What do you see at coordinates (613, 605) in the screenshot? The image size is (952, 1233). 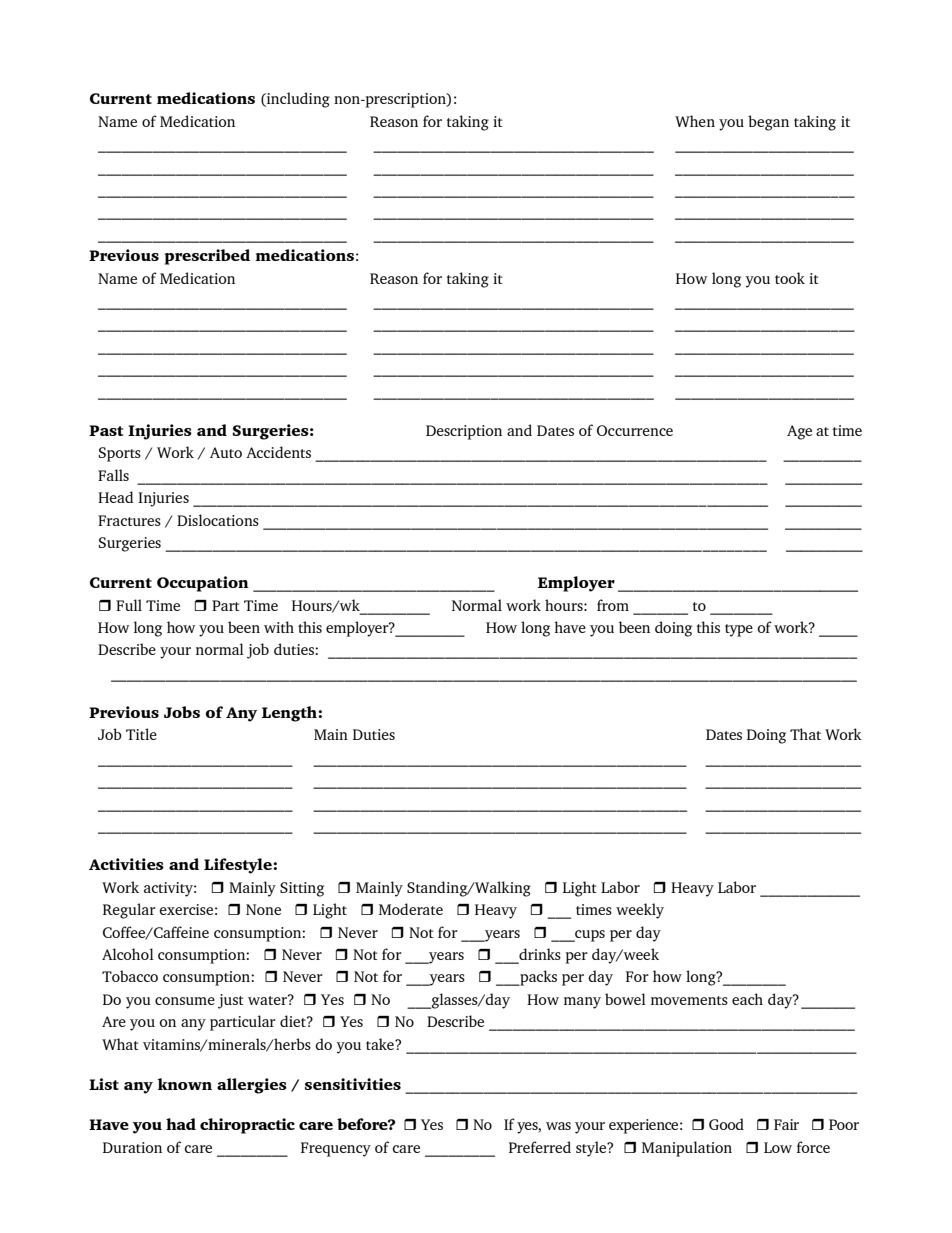 I see `from` at bounding box center [613, 605].
